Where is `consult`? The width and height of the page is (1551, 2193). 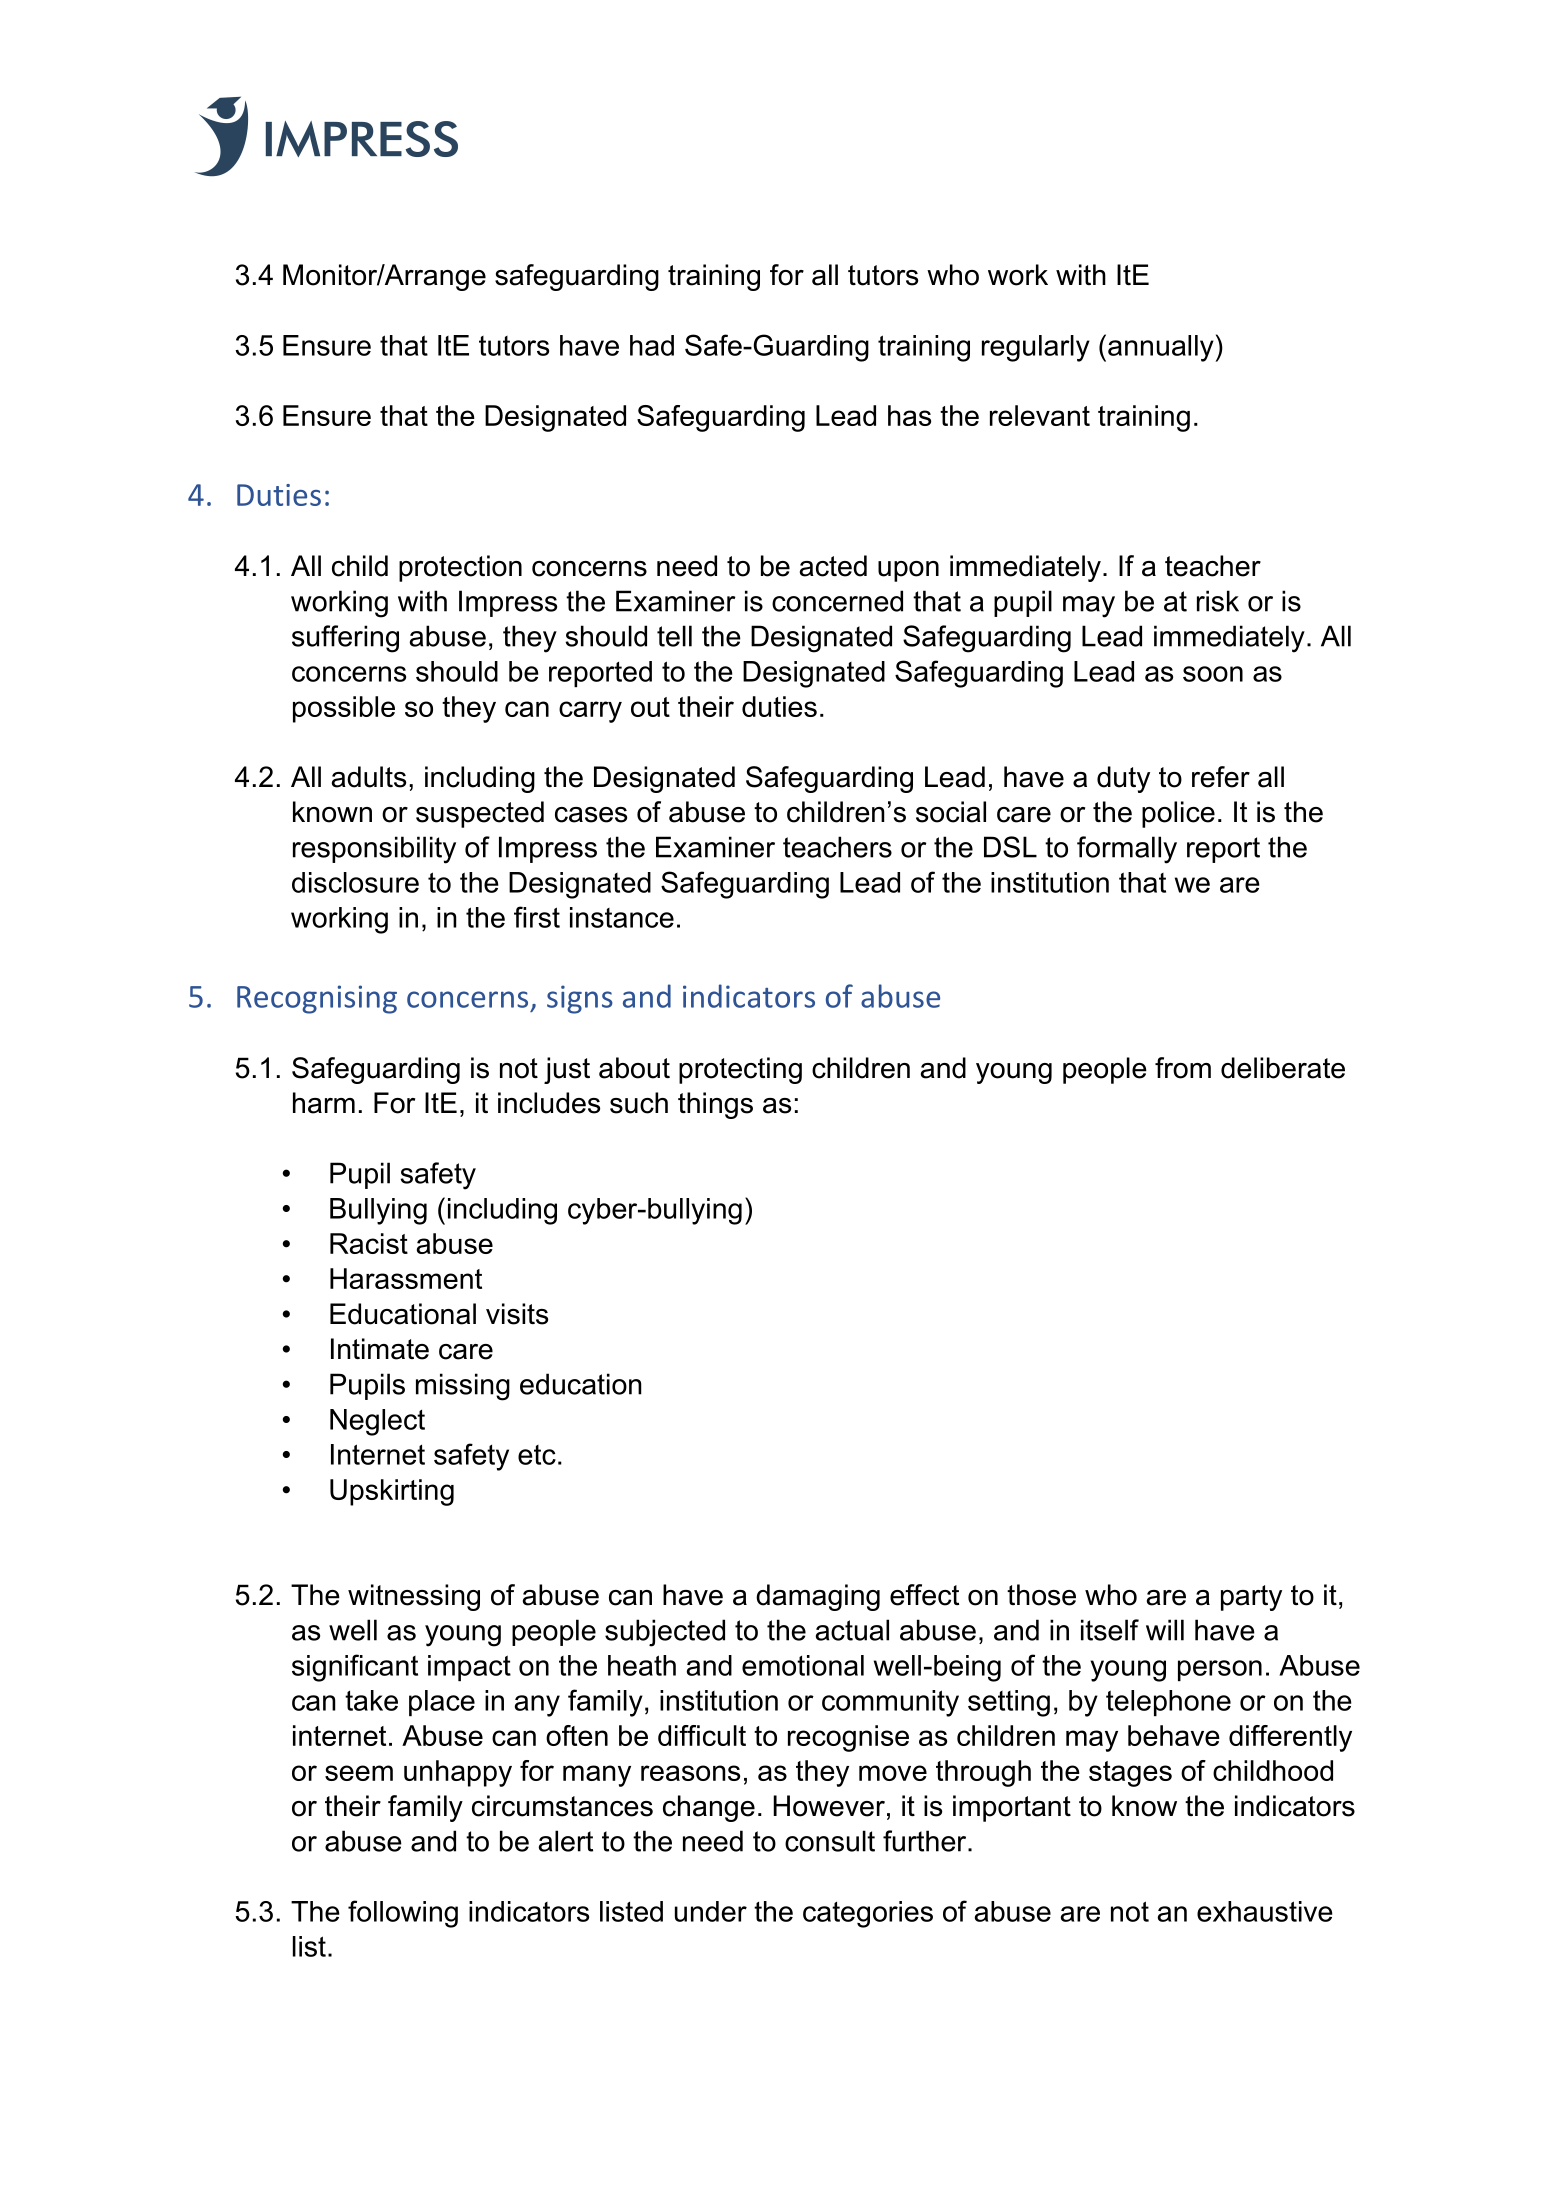 consult is located at coordinates (830, 1841).
